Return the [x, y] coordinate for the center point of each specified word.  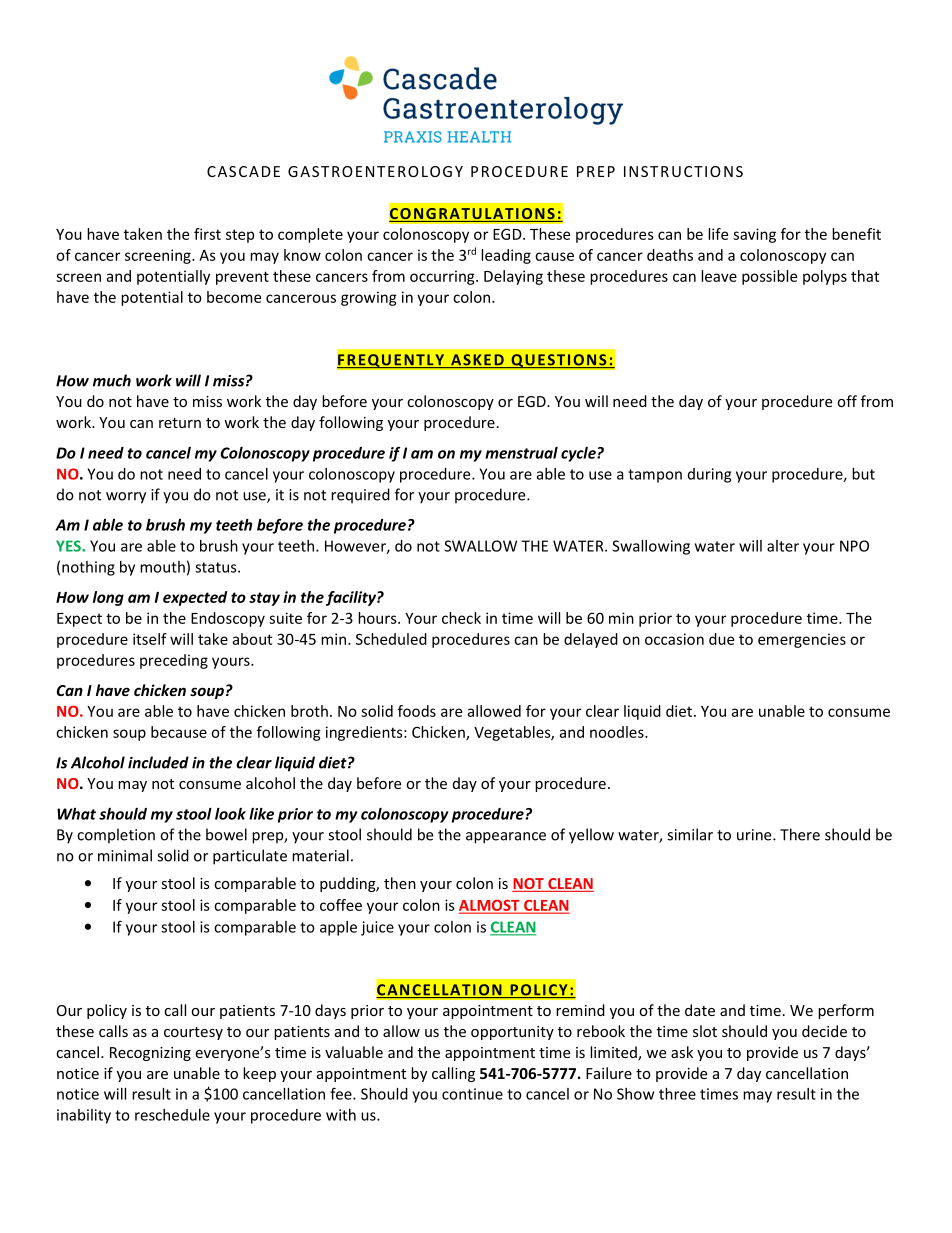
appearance [506, 838]
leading [506, 256]
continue [472, 1094]
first [207, 234]
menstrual [521, 453]
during [709, 475]
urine [755, 835]
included [158, 762]
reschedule [172, 1115]
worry [126, 498]
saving [754, 235]
